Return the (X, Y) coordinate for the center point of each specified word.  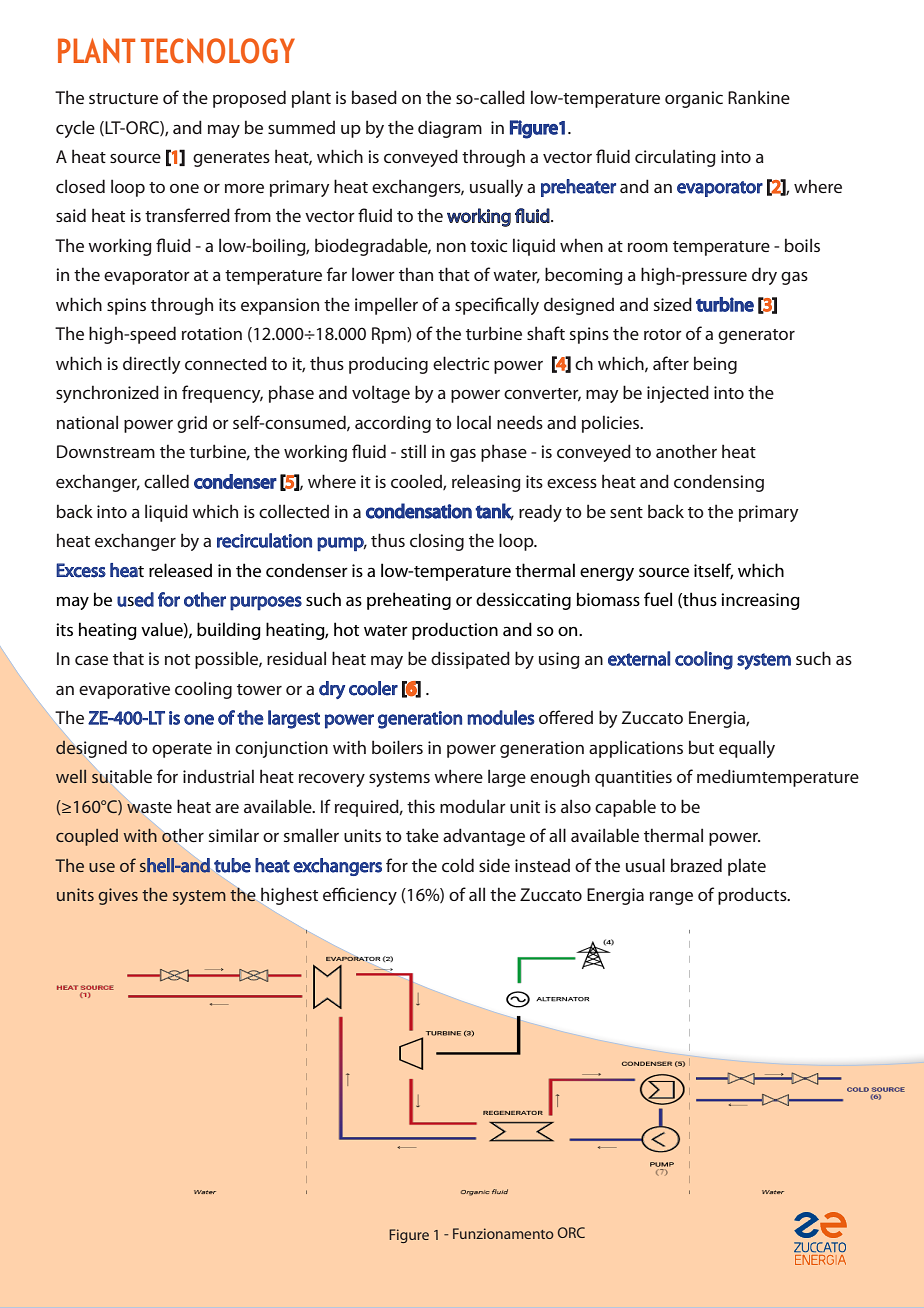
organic (694, 99)
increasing (760, 601)
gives (118, 896)
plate (747, 867)
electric (461, 363)
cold (458, 865)
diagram (450, 129)
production (455, 631)
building (229, 631)
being (715, 365)
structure (123, 98)
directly (152, 365)
